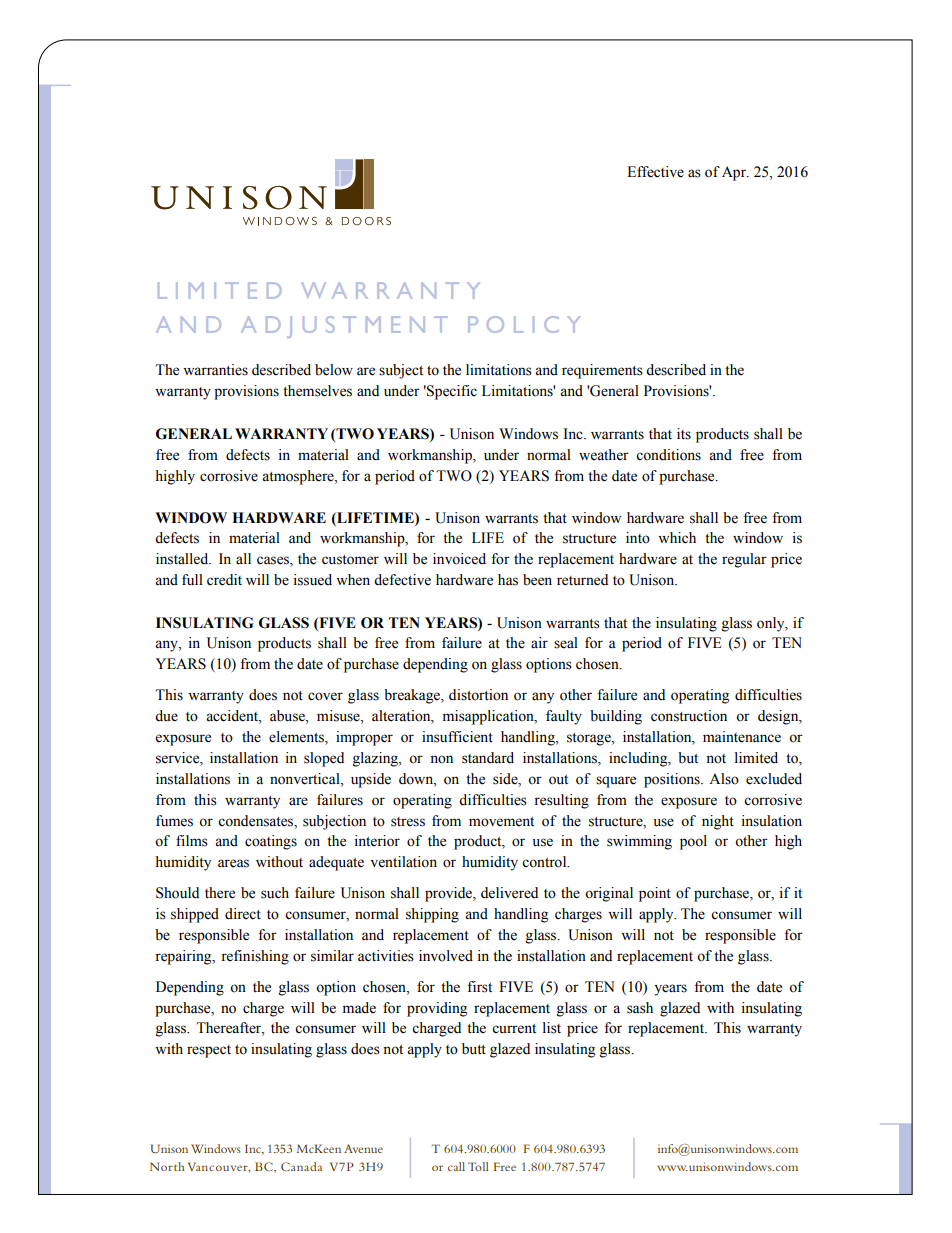 This page has width=952, height=1233. What do you see at coordinates (689, 716) in the page?
I see `construction` at bounding box center [689, 716].
